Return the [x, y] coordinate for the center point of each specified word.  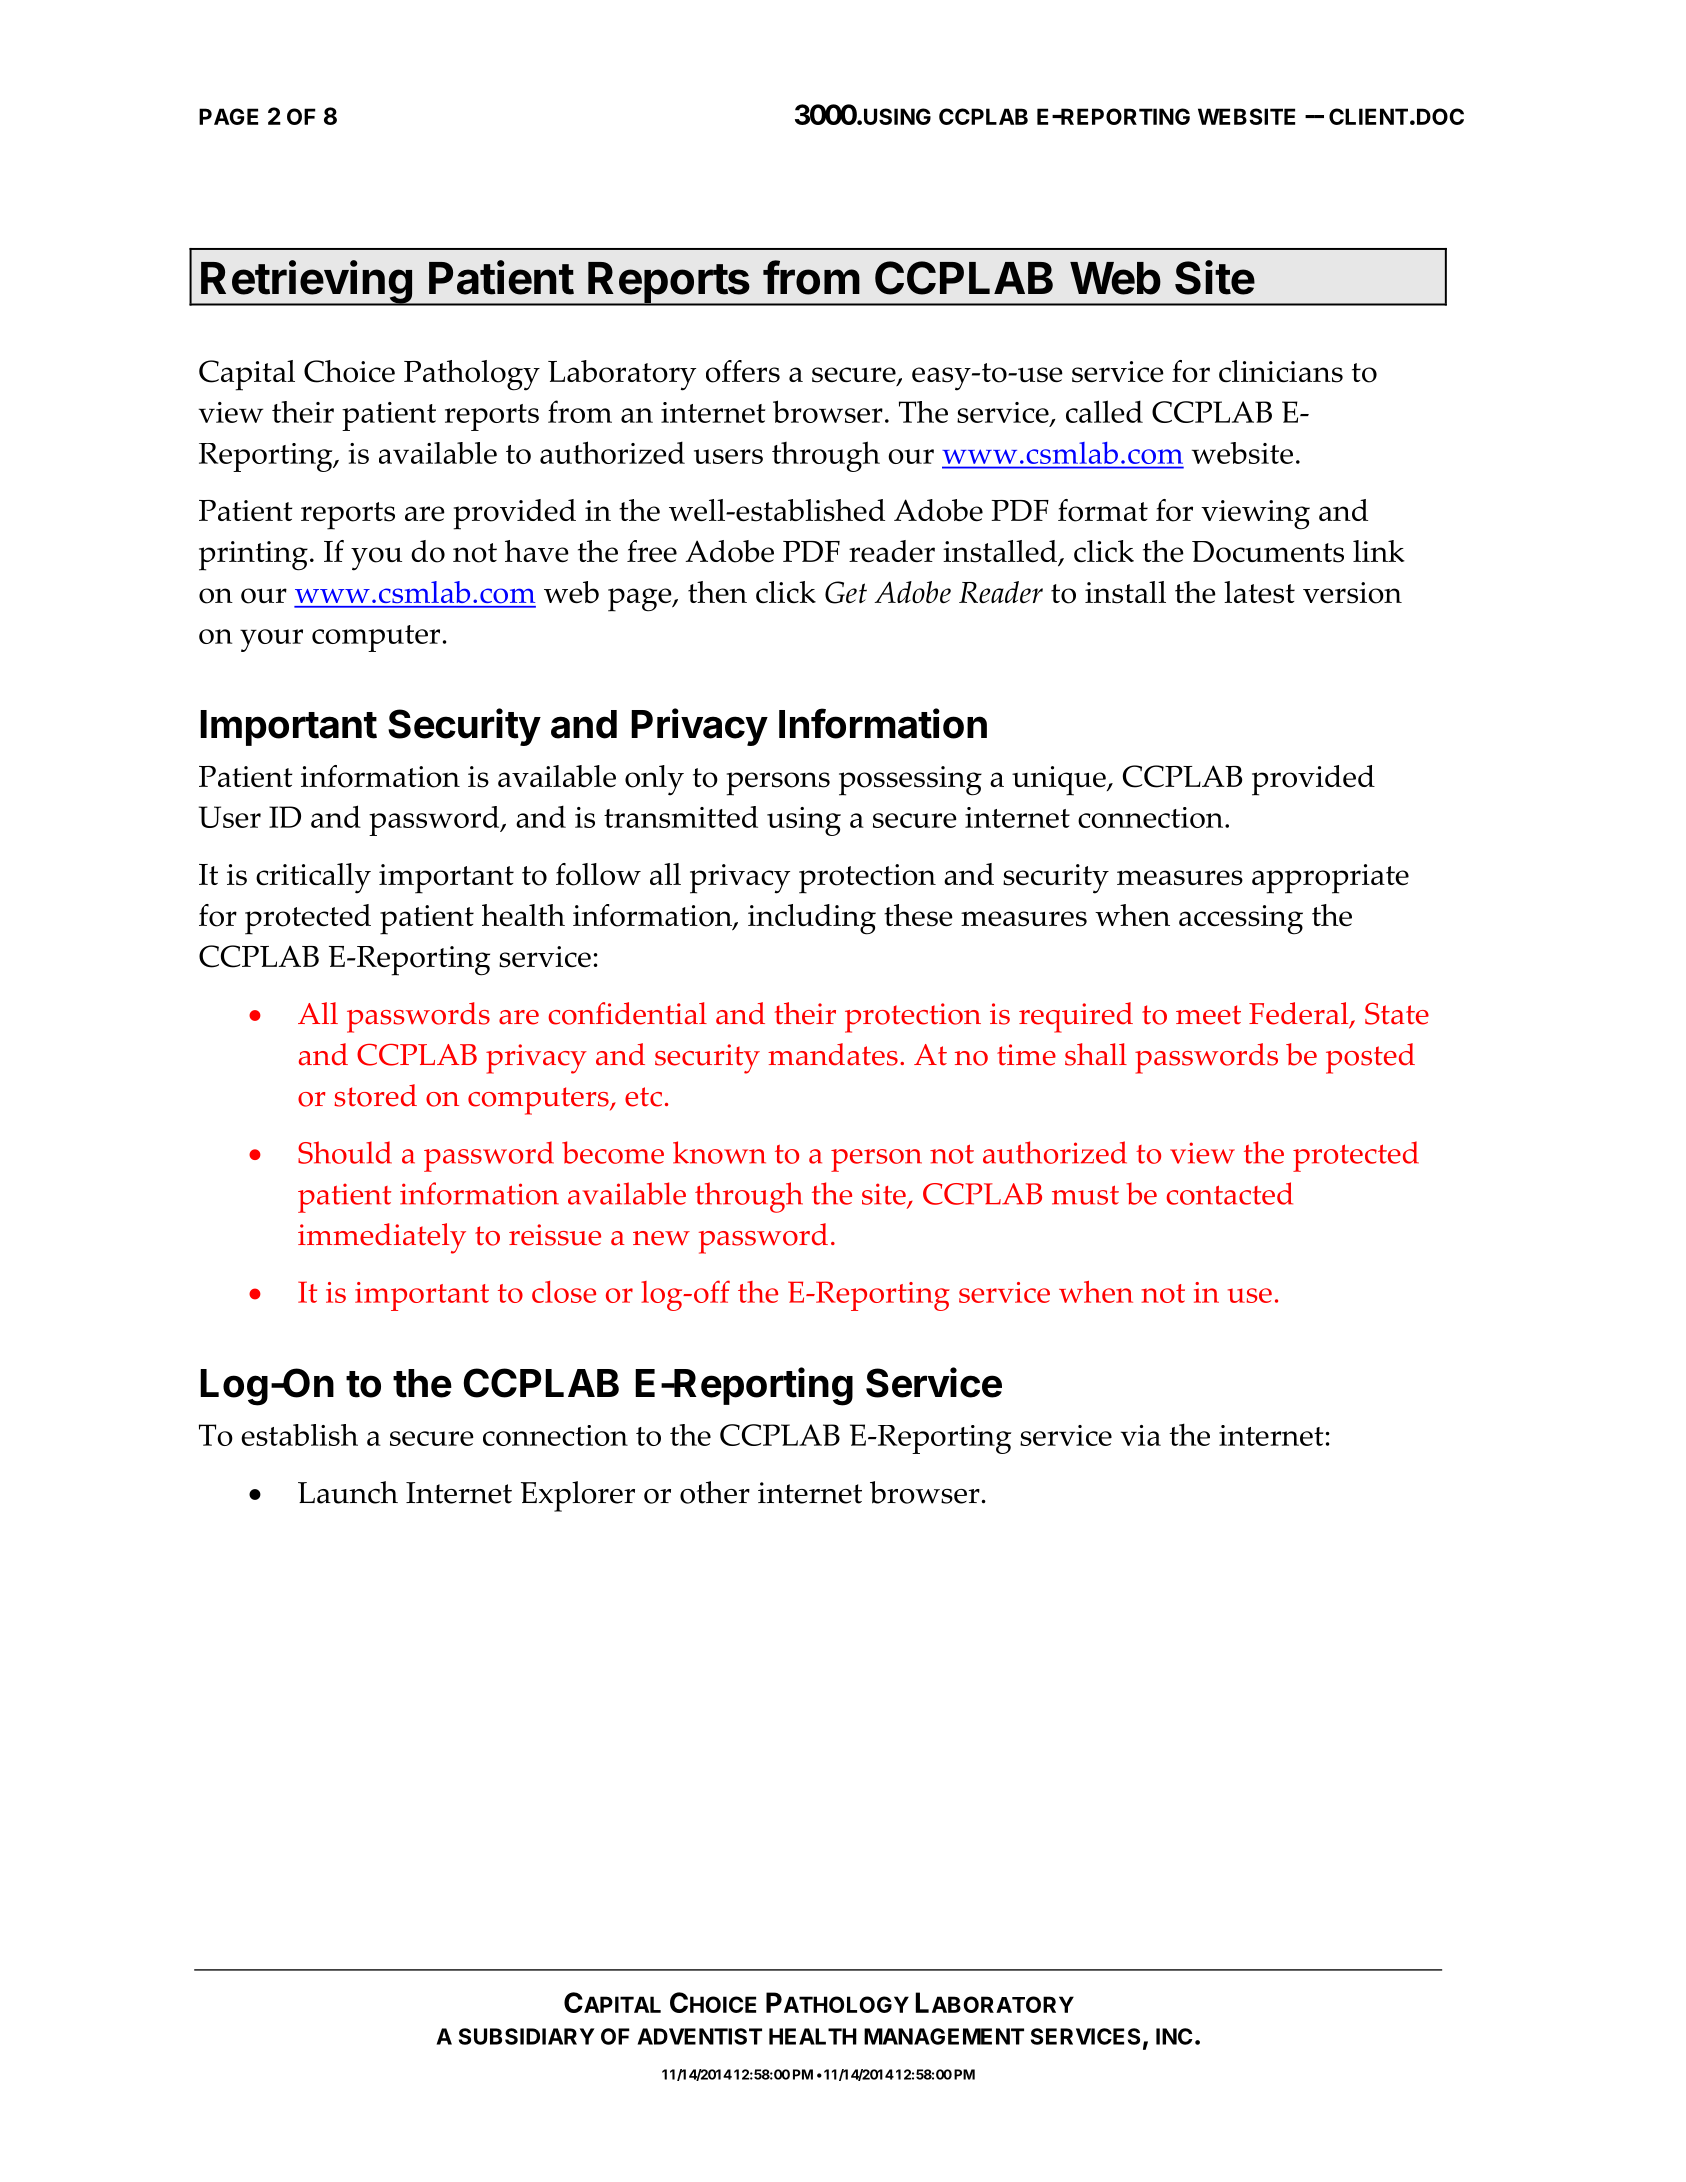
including [812, 919]
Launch [348, 1492]
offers [743, 371]
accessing [1241, 920]
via [1141, 1435]
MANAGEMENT [944, 2036]
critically [313, 878]
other [715, 1492]
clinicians [1281, 371]
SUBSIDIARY [527, 2036]
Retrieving [306, 283]
